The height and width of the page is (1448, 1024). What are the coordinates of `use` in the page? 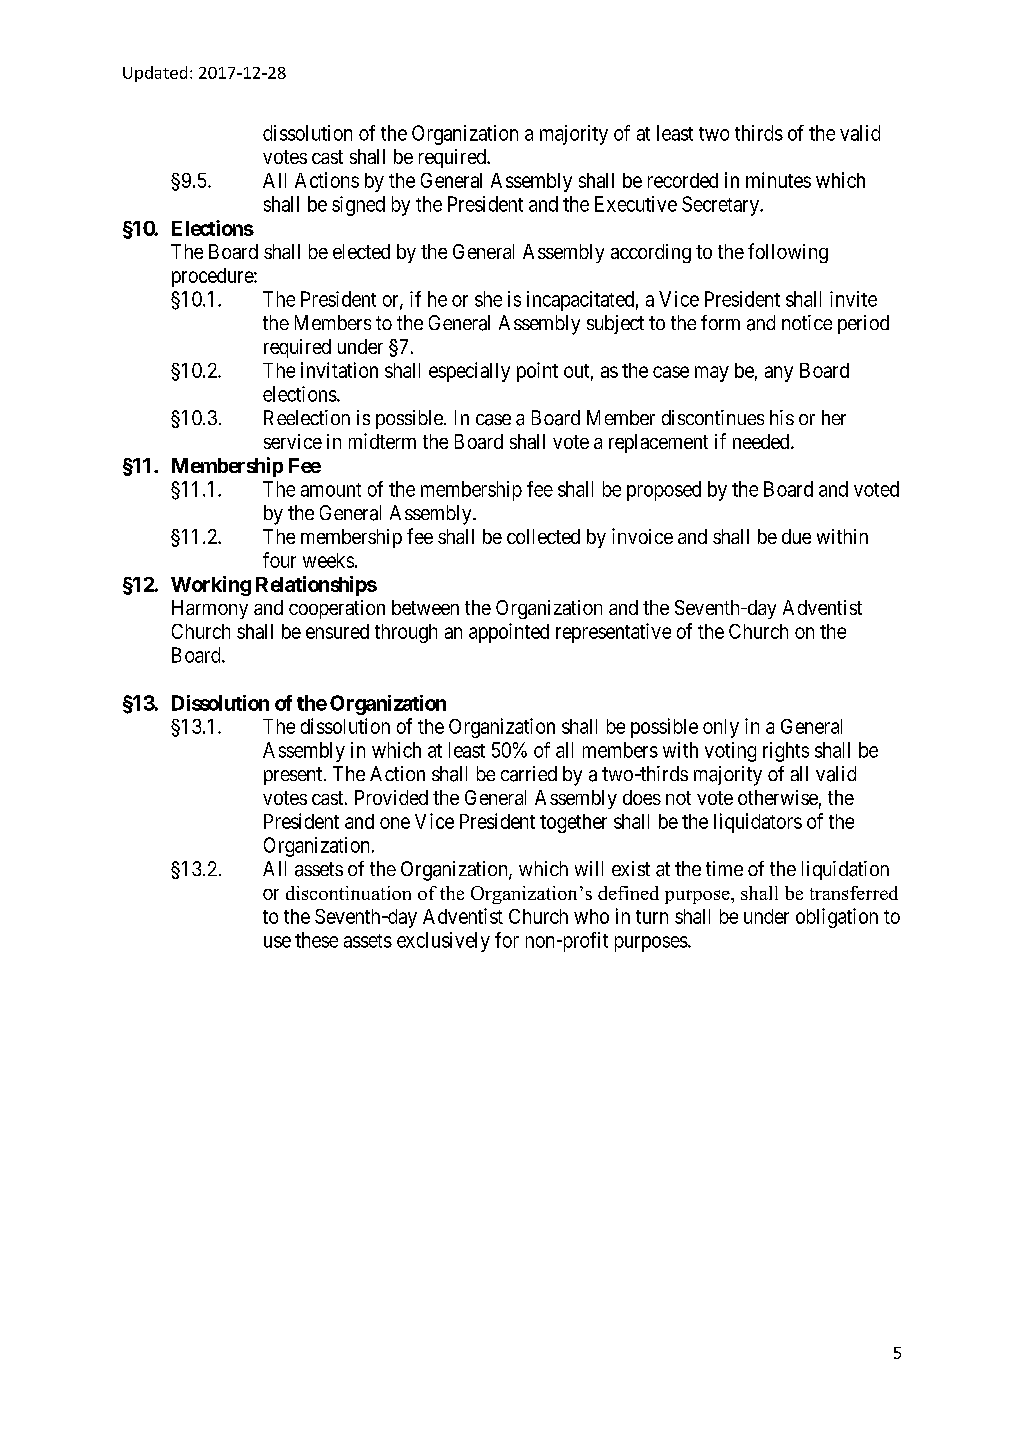 It's located at (277, 942).
